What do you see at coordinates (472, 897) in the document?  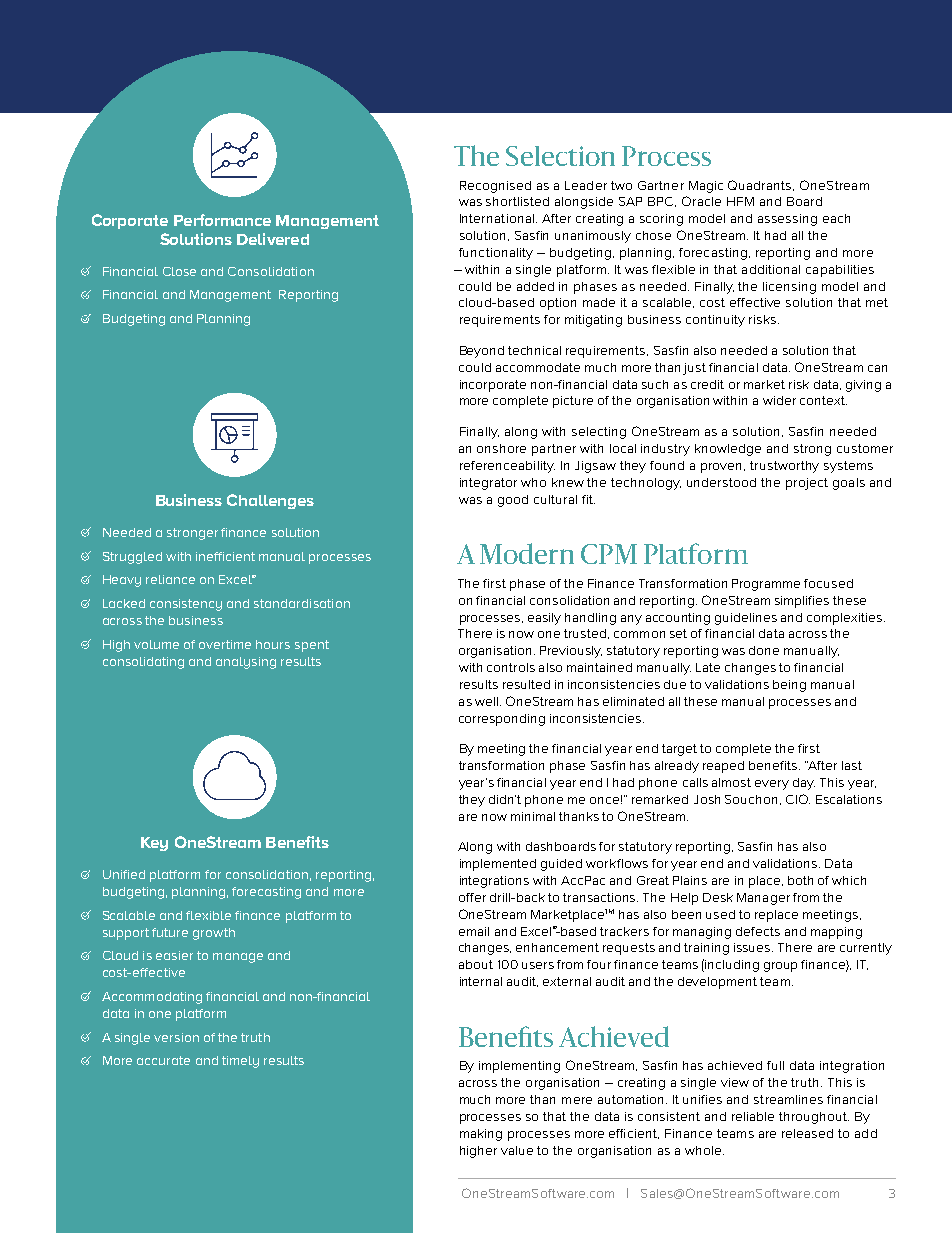 I see `offer` at bounding box center [472, 897].
